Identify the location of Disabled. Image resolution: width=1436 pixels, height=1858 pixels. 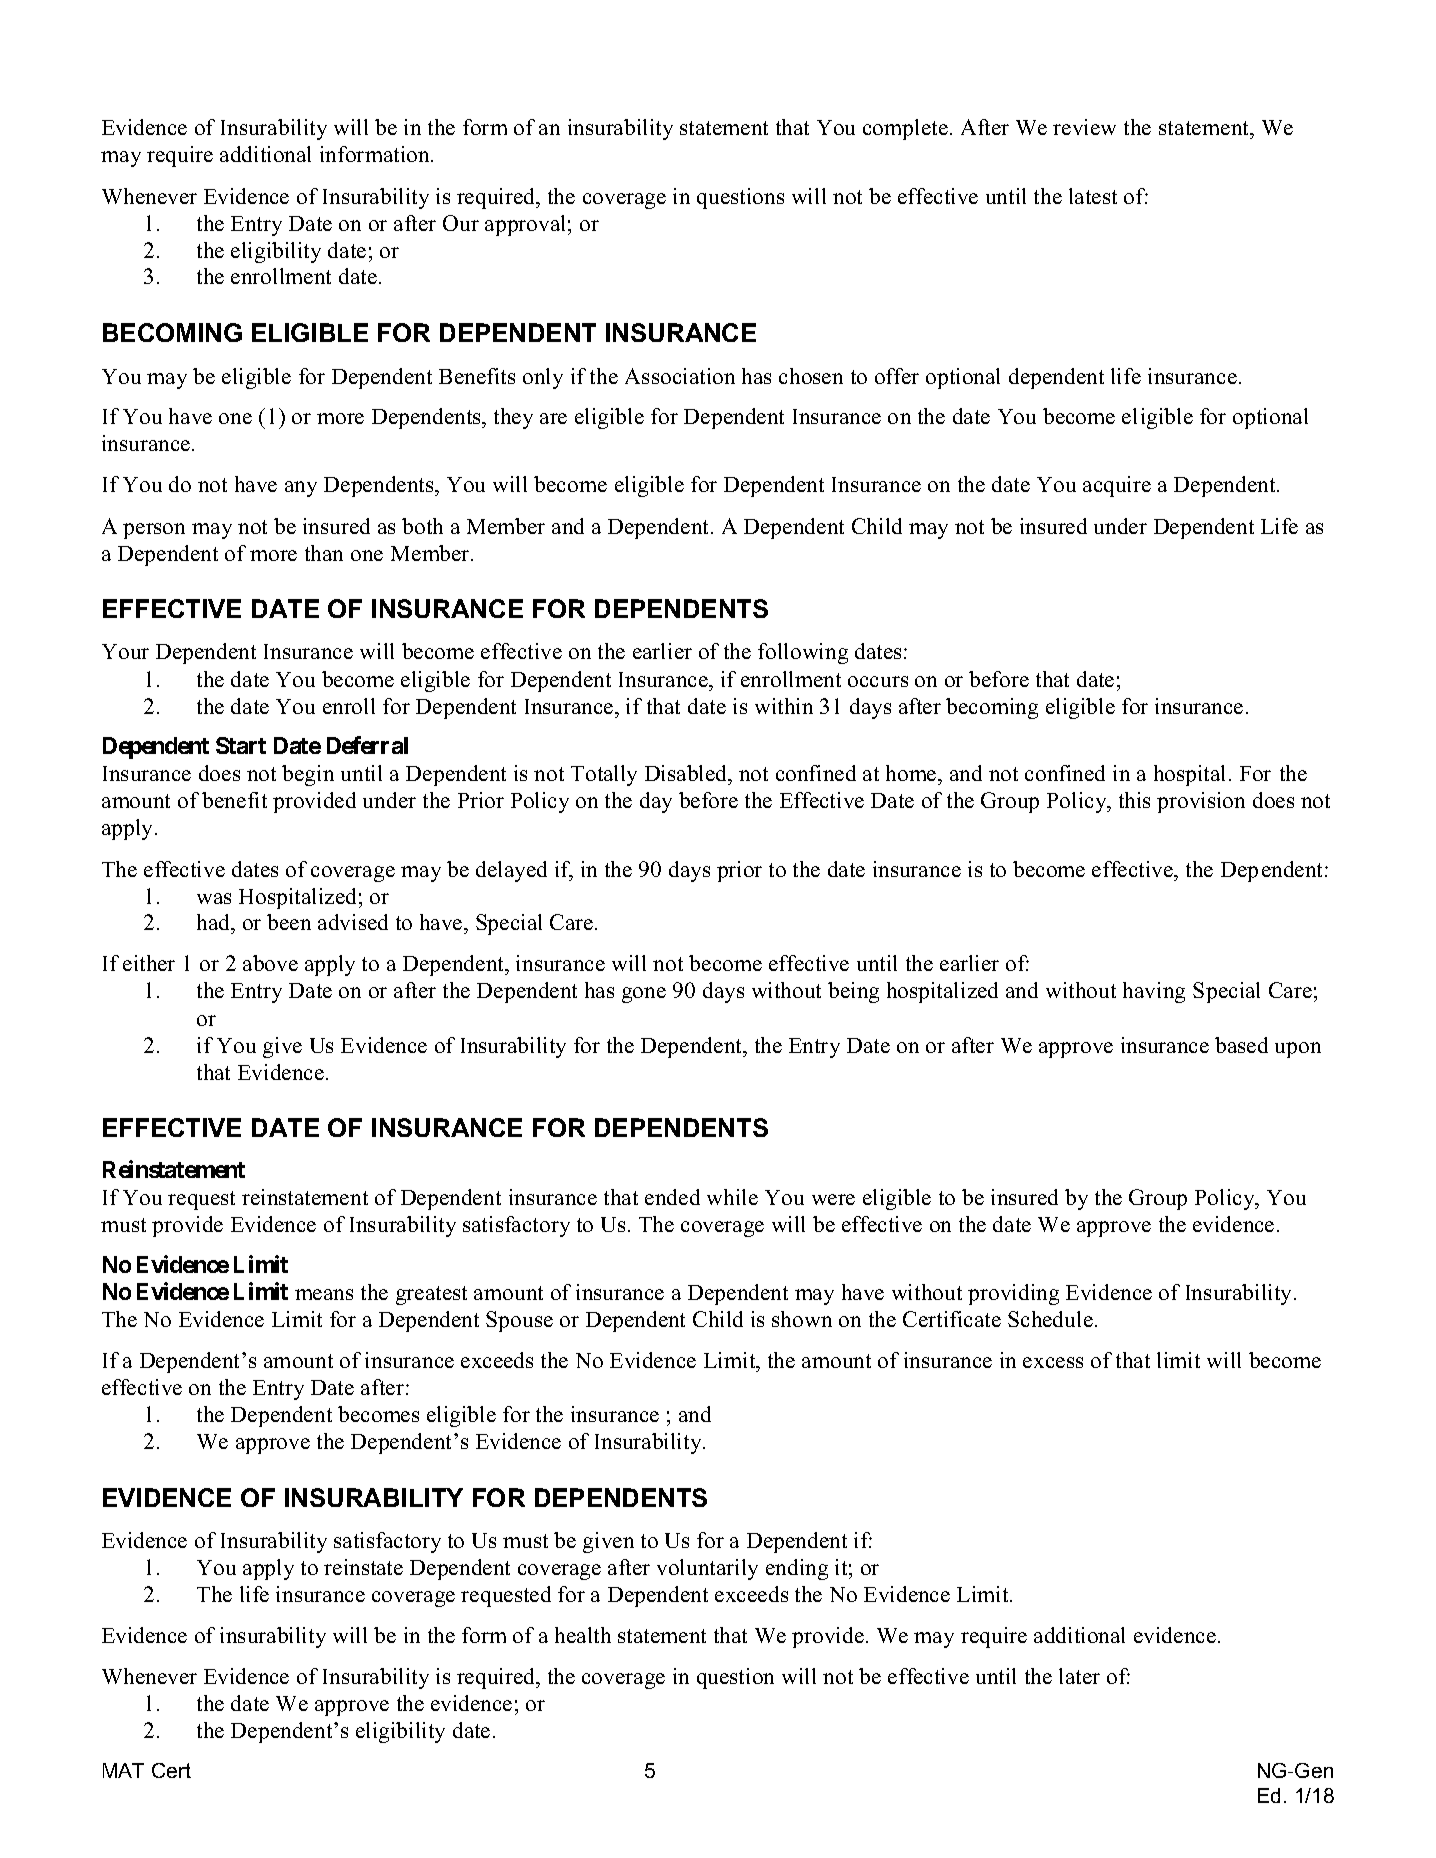
(687, 775).
